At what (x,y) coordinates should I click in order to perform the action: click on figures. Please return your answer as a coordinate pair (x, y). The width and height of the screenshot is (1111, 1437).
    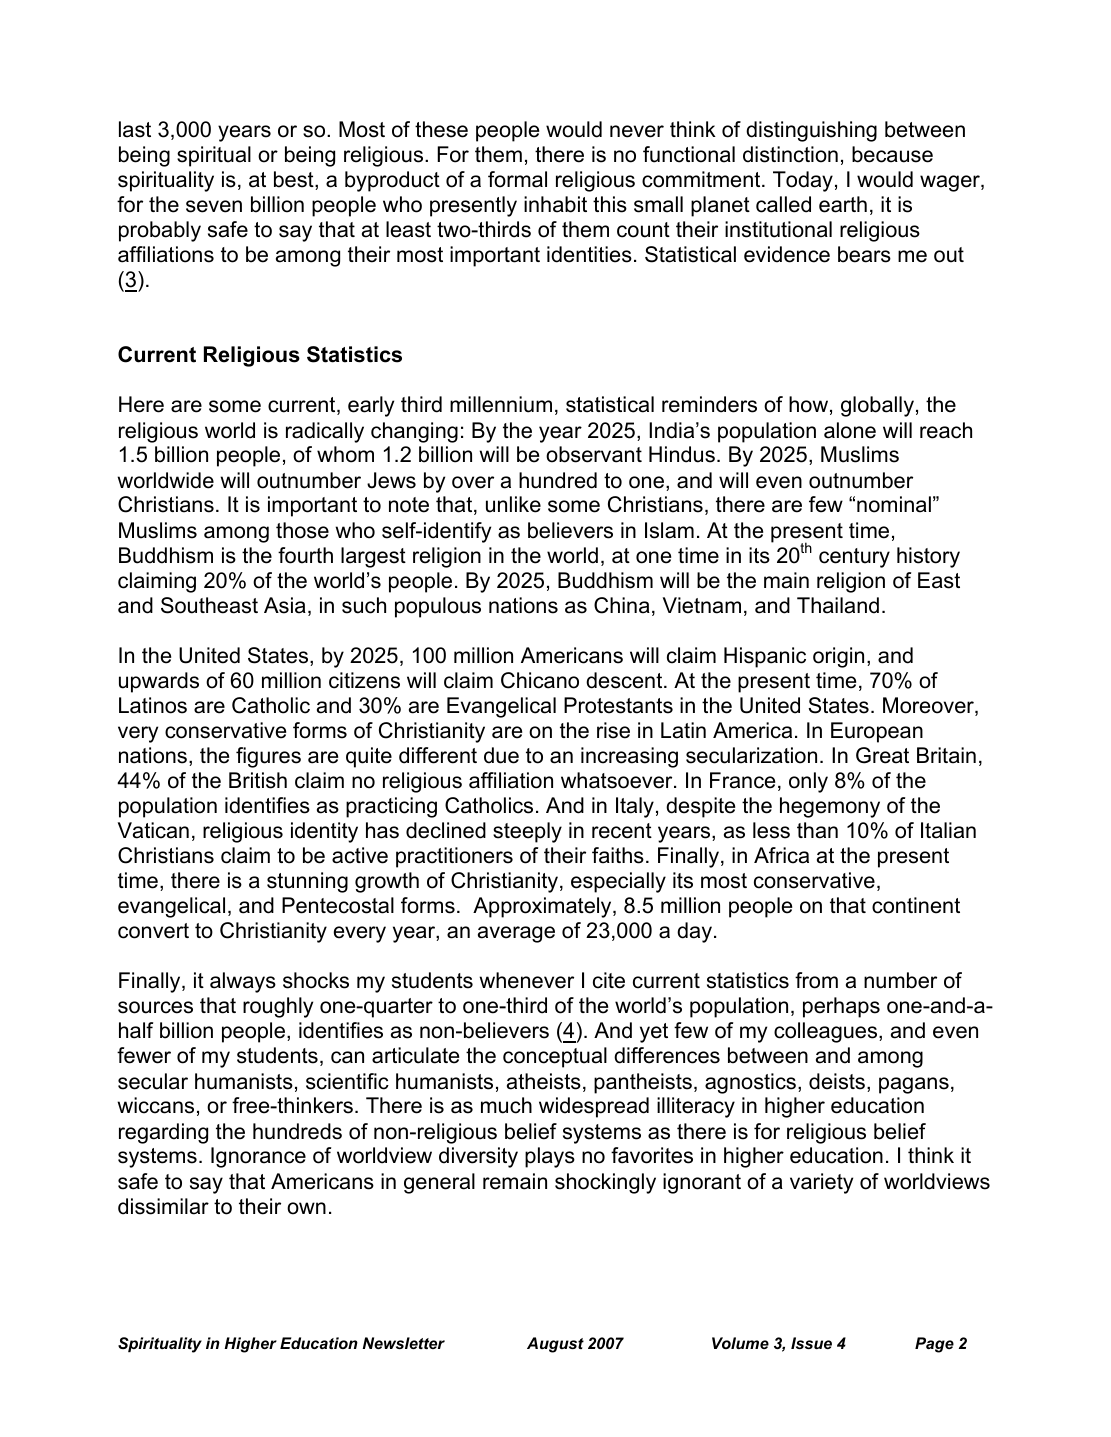
    Looking at the image, I should click on (268, 757).
